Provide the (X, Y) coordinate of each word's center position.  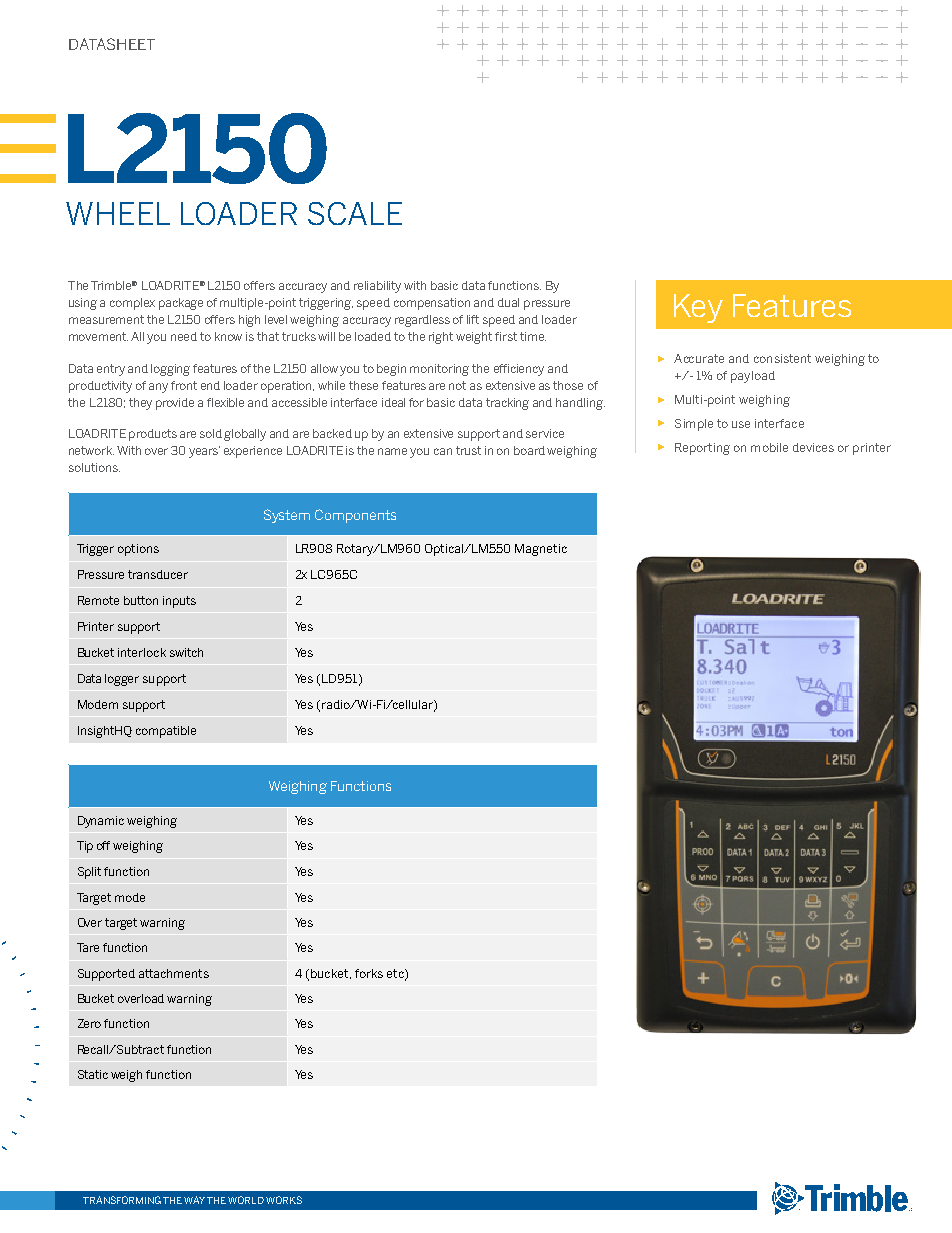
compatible (166, 732)
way (194, 1200)
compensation (432, 304)
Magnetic (541, 550)
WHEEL (118, 213)
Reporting (702, 449)
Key (698, 308)
